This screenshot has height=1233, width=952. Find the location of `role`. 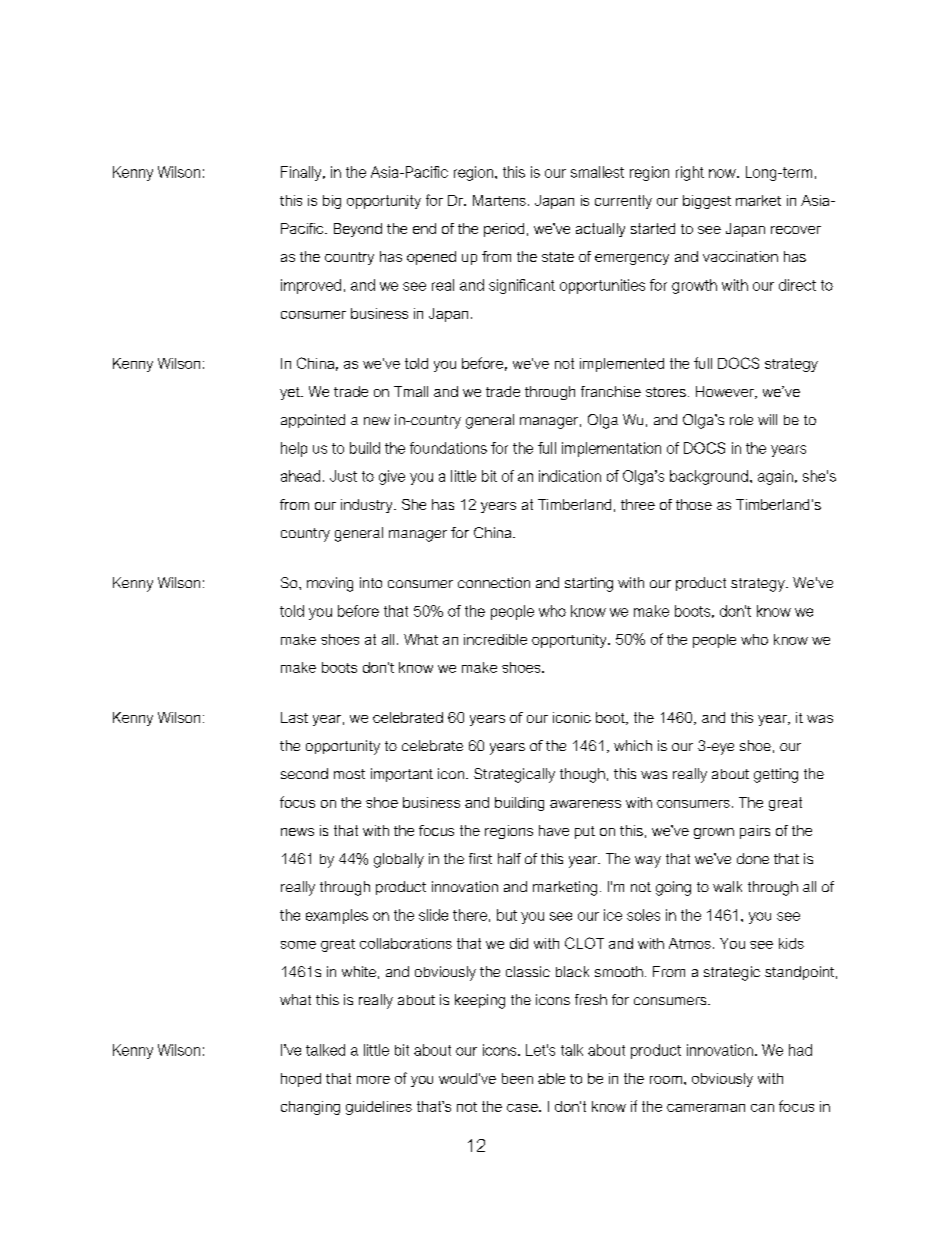

role is located at coordinates (741, 419).
